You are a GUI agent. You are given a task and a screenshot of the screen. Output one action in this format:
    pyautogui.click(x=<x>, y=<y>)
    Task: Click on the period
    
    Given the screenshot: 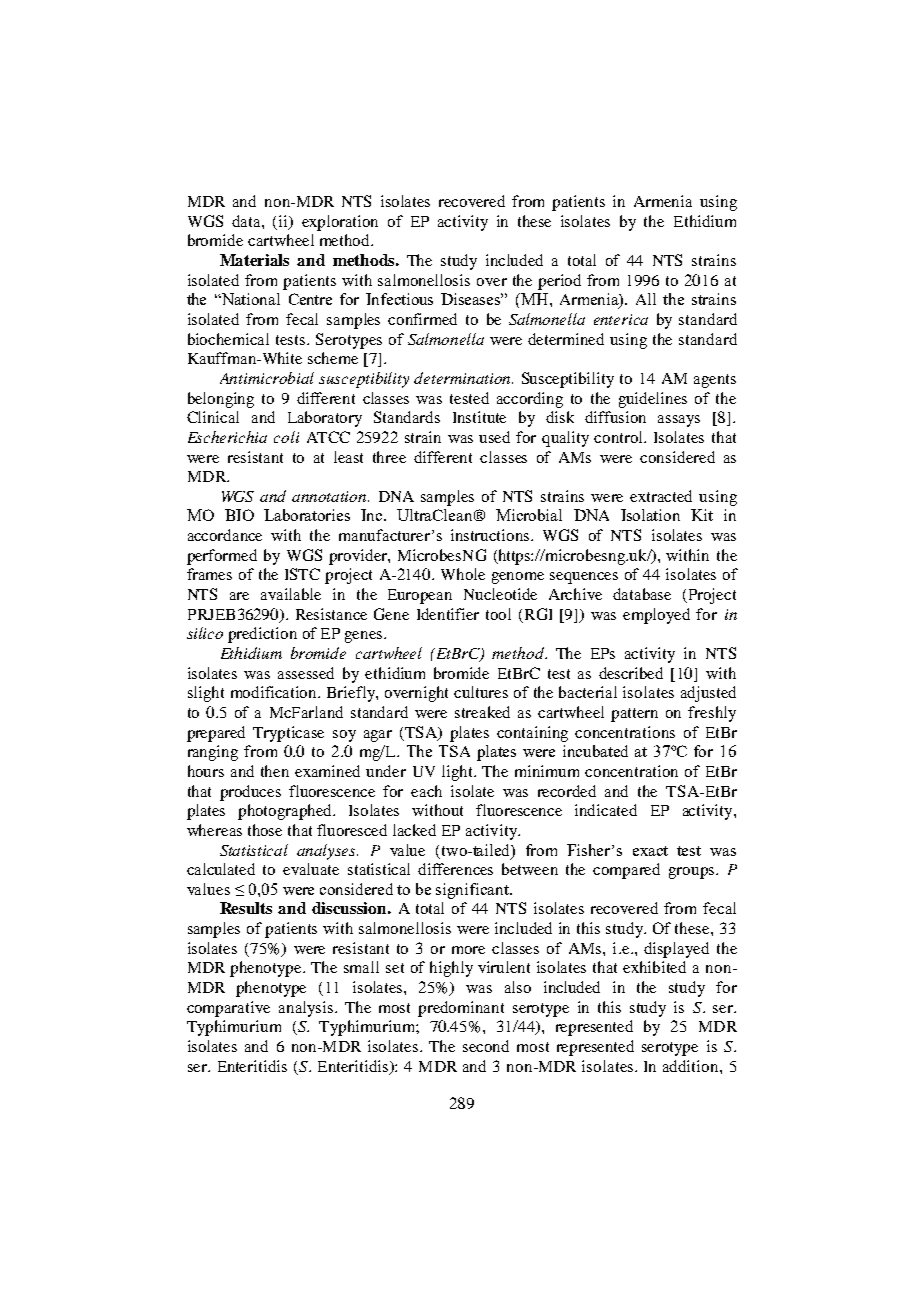 What is the action you would take?
    pyautogui.click(x=559, y=282)
